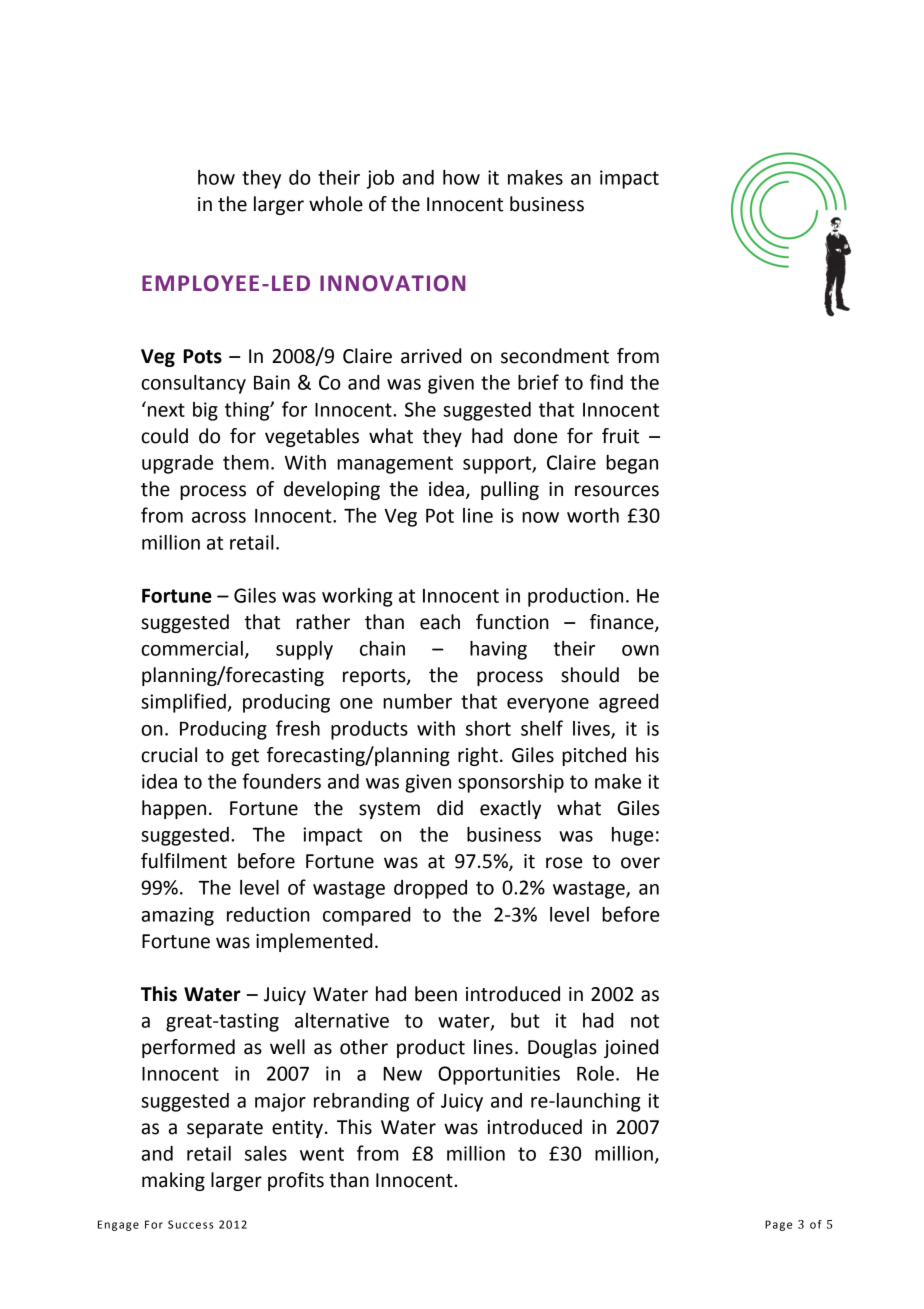 Image resolution: width=924 pixels, height=1309 pixels. I want to click on number, so click(417, 701).
